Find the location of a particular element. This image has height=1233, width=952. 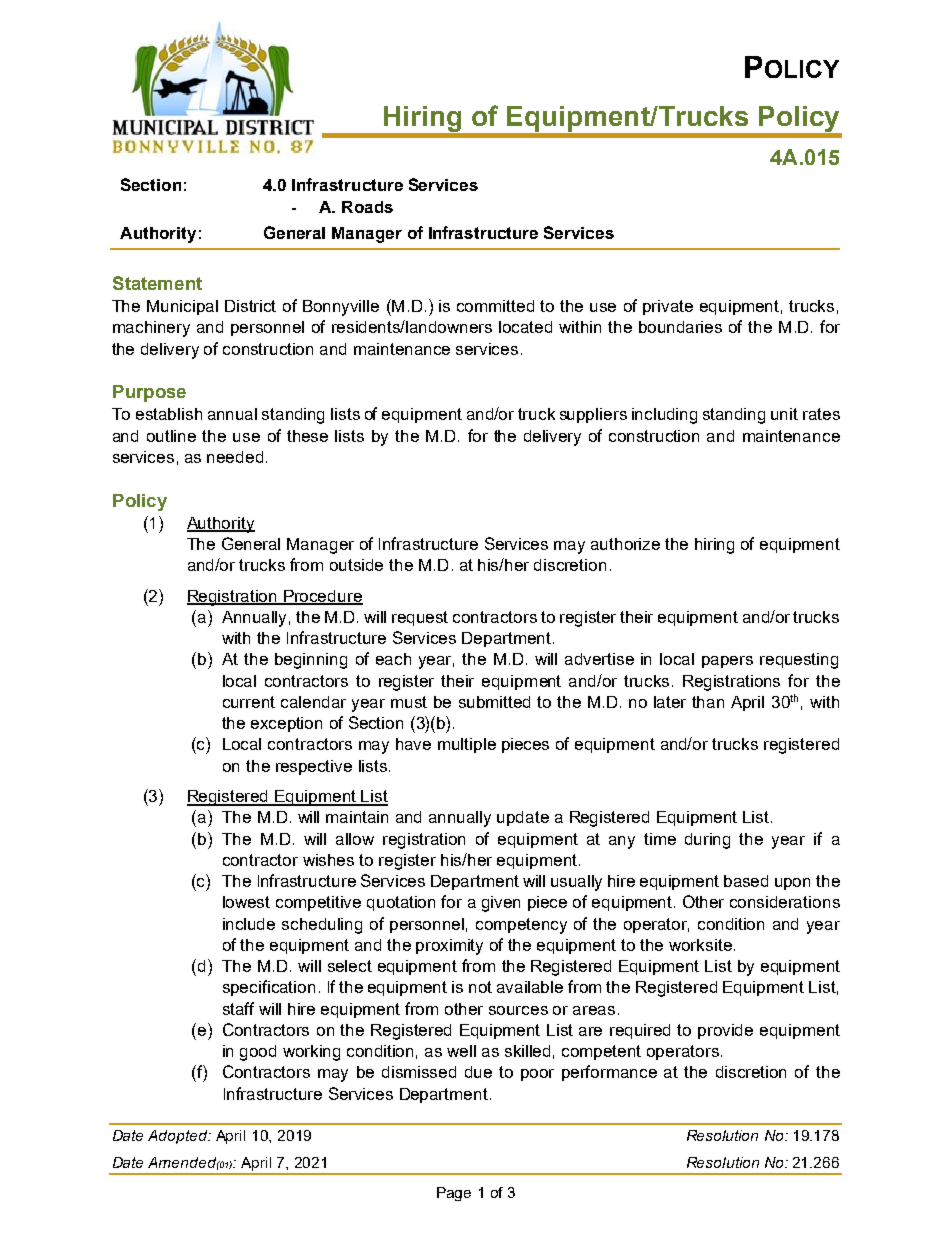

Adopted is located at coordinates (179, 1137).
